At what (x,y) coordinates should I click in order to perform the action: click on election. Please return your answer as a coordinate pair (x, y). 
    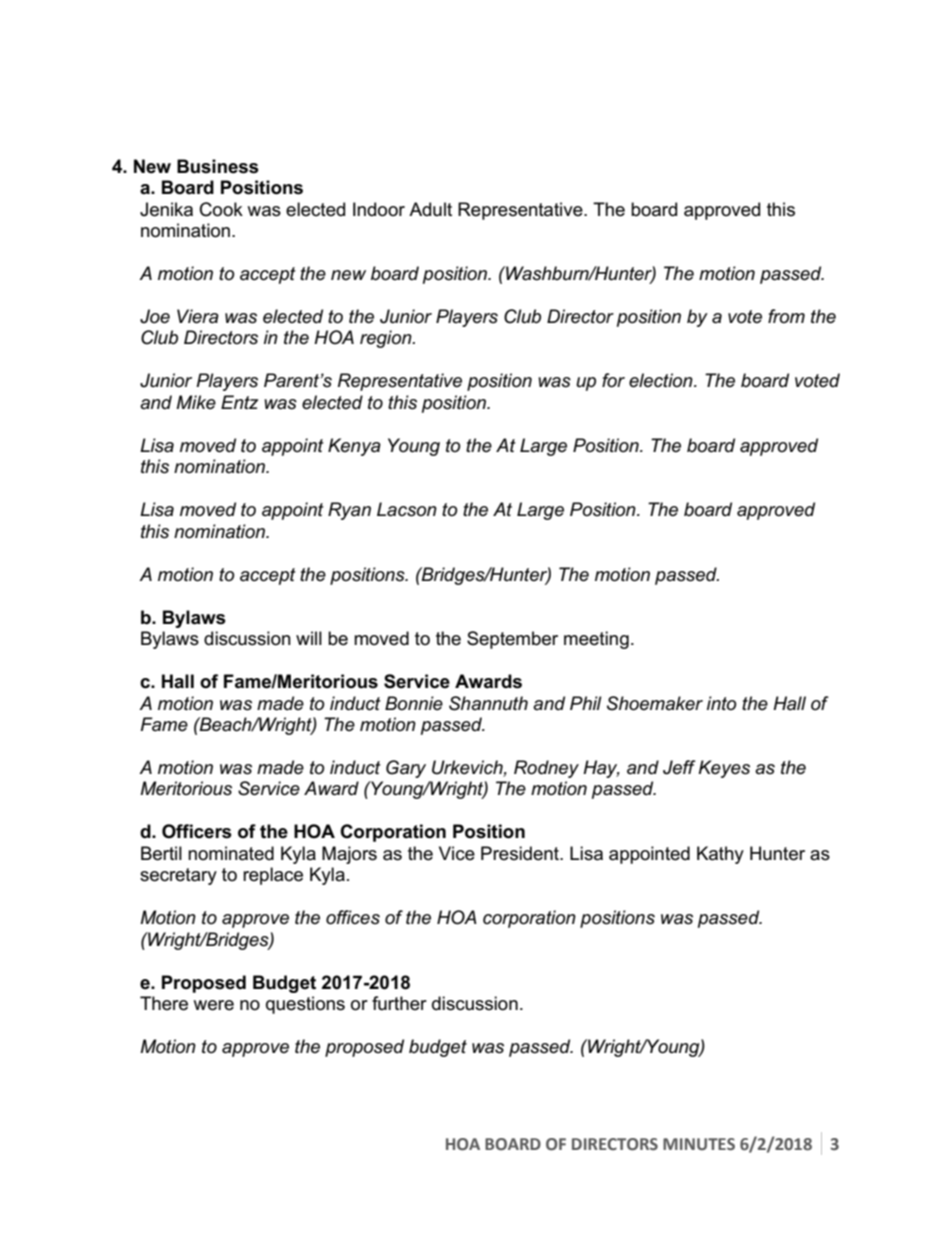
    Looking at the image, I should click on (662, 380).
